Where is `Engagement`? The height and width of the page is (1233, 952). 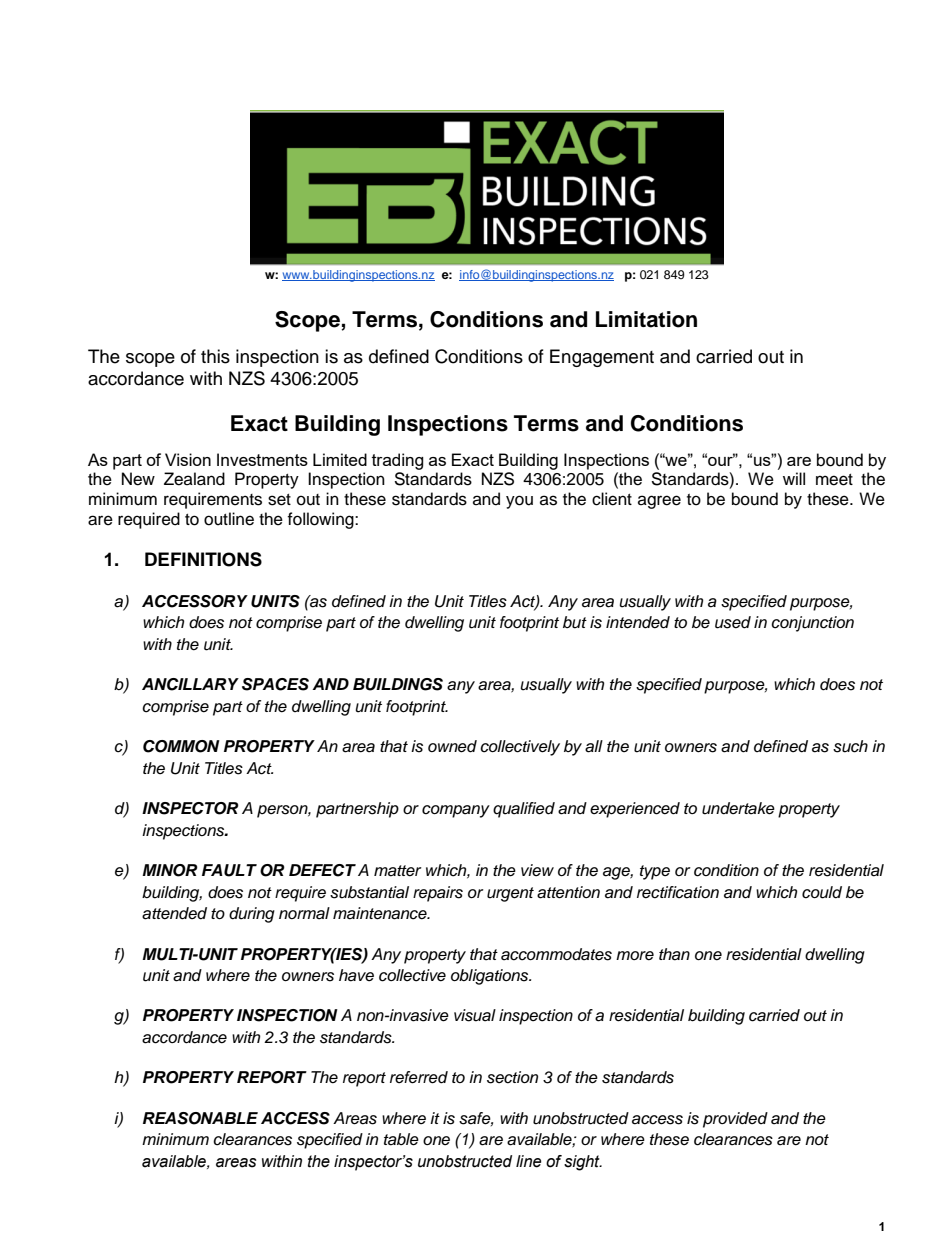 Engagement is located at coordinates (602, 358).
